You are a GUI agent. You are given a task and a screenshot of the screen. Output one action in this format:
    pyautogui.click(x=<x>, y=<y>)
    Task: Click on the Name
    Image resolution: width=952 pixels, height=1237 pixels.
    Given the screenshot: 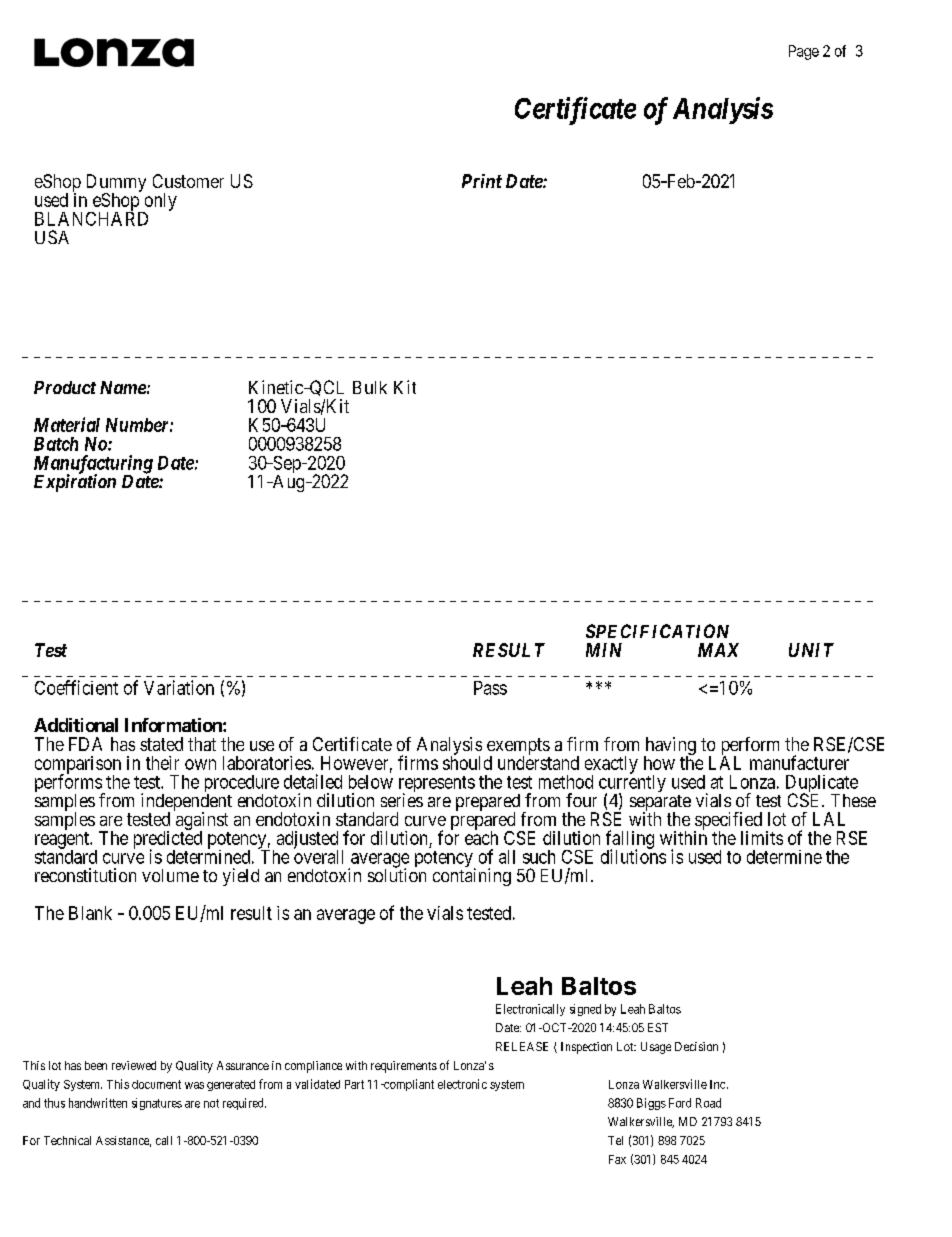 What is the action you would take?
    pyautogui.click(x=123, y=387)
